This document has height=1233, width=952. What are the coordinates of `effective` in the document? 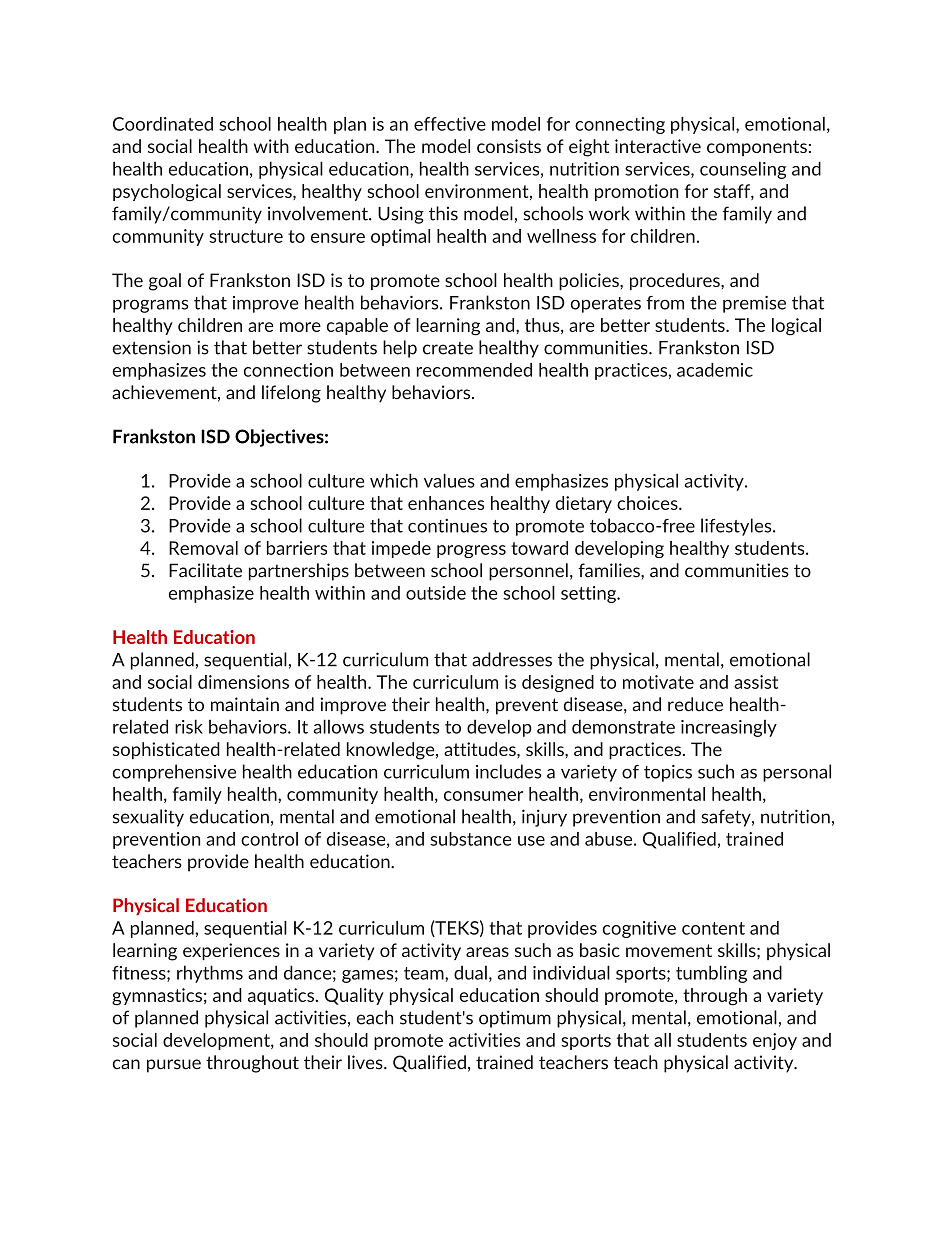 It's located at (450, 124).
